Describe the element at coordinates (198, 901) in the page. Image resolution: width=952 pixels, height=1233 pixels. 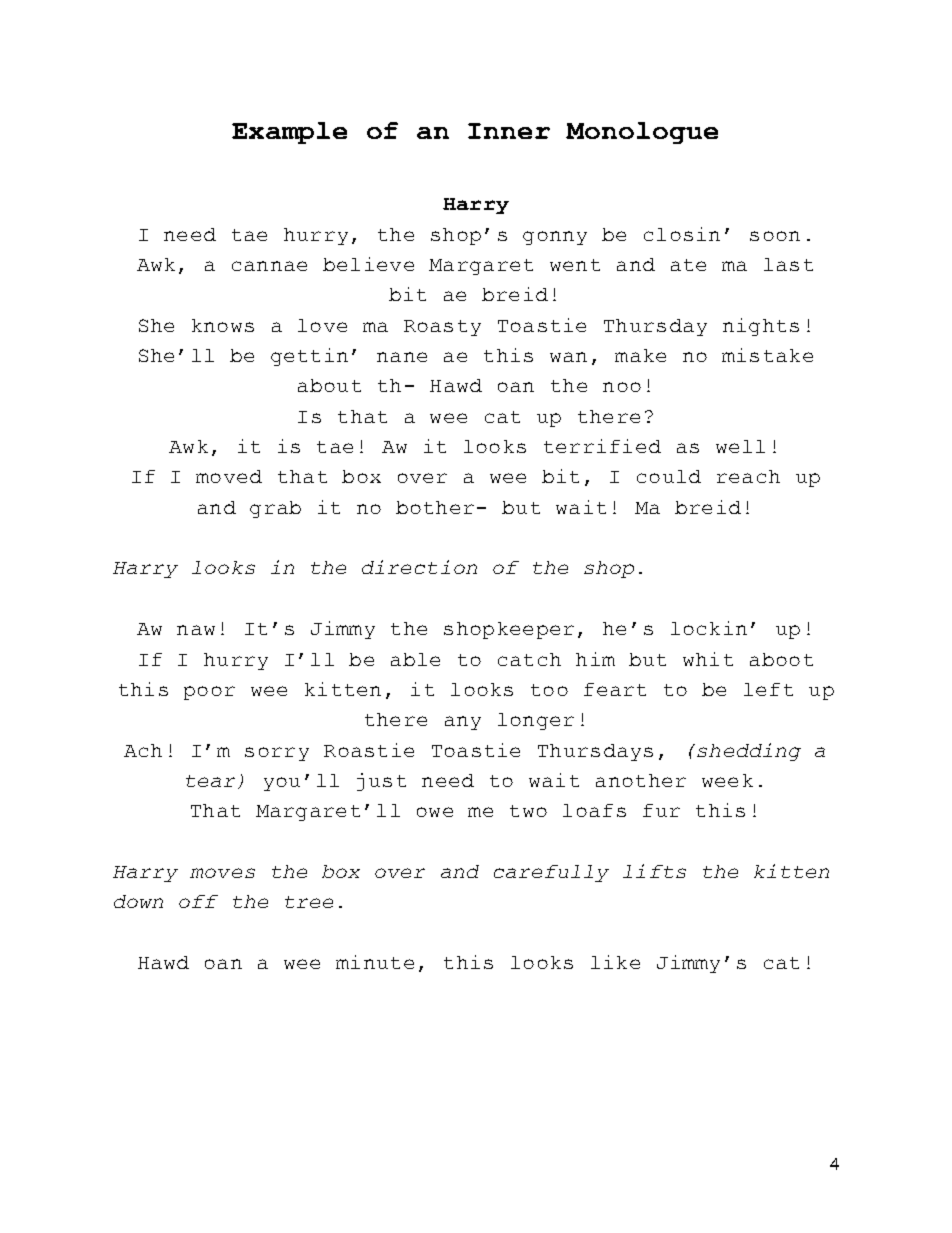
I see `off` at that location.
